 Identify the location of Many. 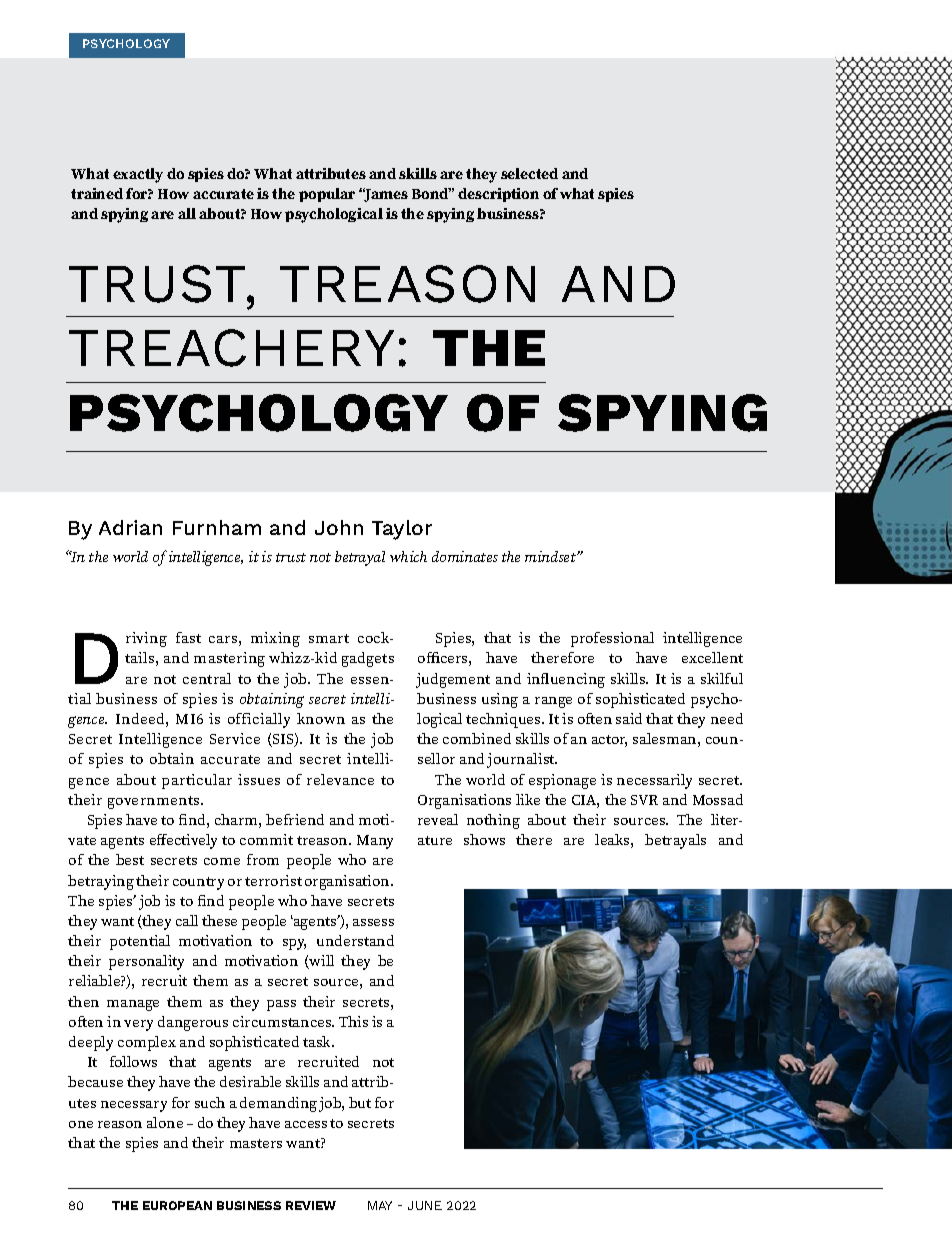
(375, 842).
